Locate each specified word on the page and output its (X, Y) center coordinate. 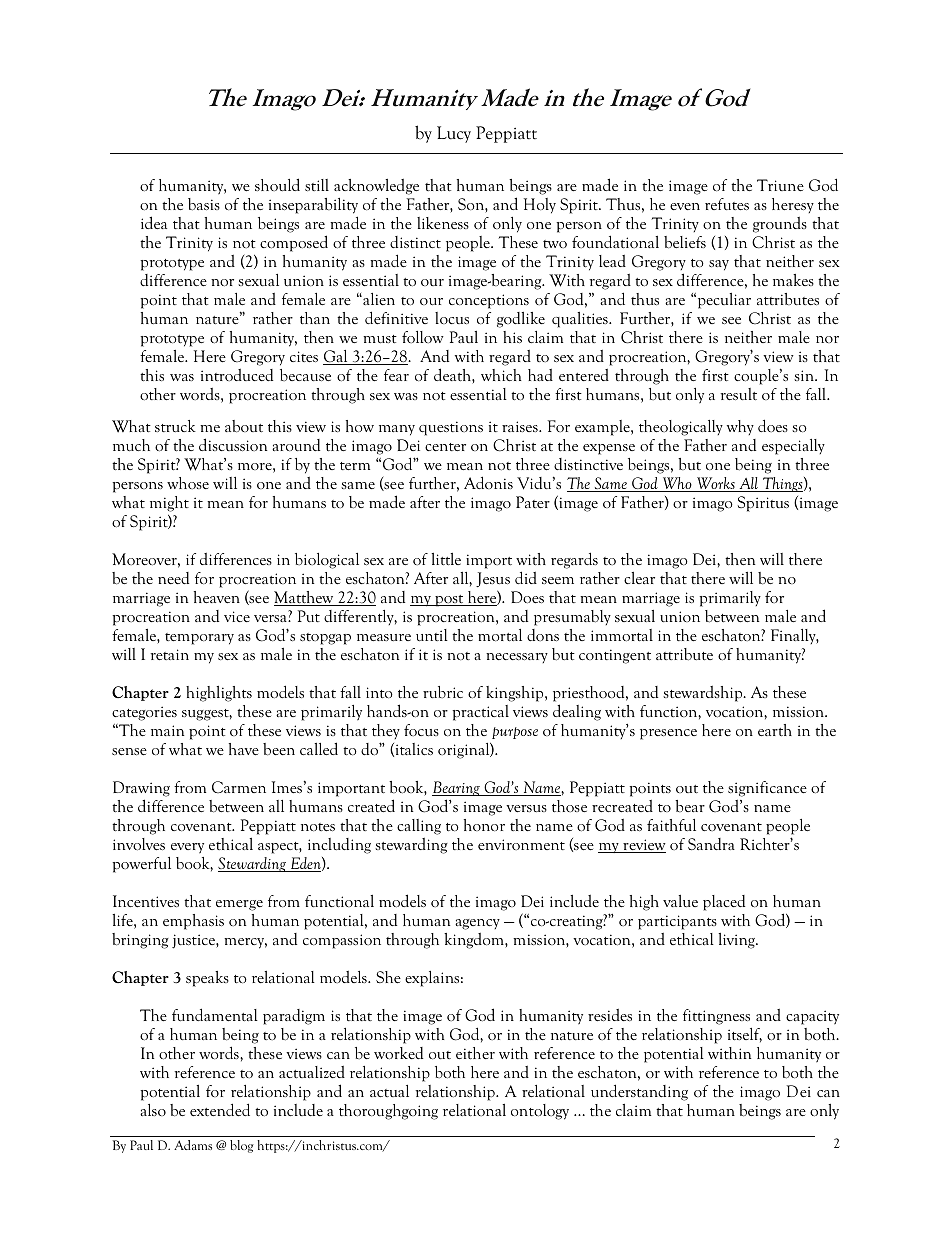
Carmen (239, 787)
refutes (727, 204)
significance (767, 789)
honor (484, 825)
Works (716, 484)
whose (188, 483)
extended (220, 1109)
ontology (540, 1112)
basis (204, 204)
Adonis (488, 482)
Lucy (454, 134)
